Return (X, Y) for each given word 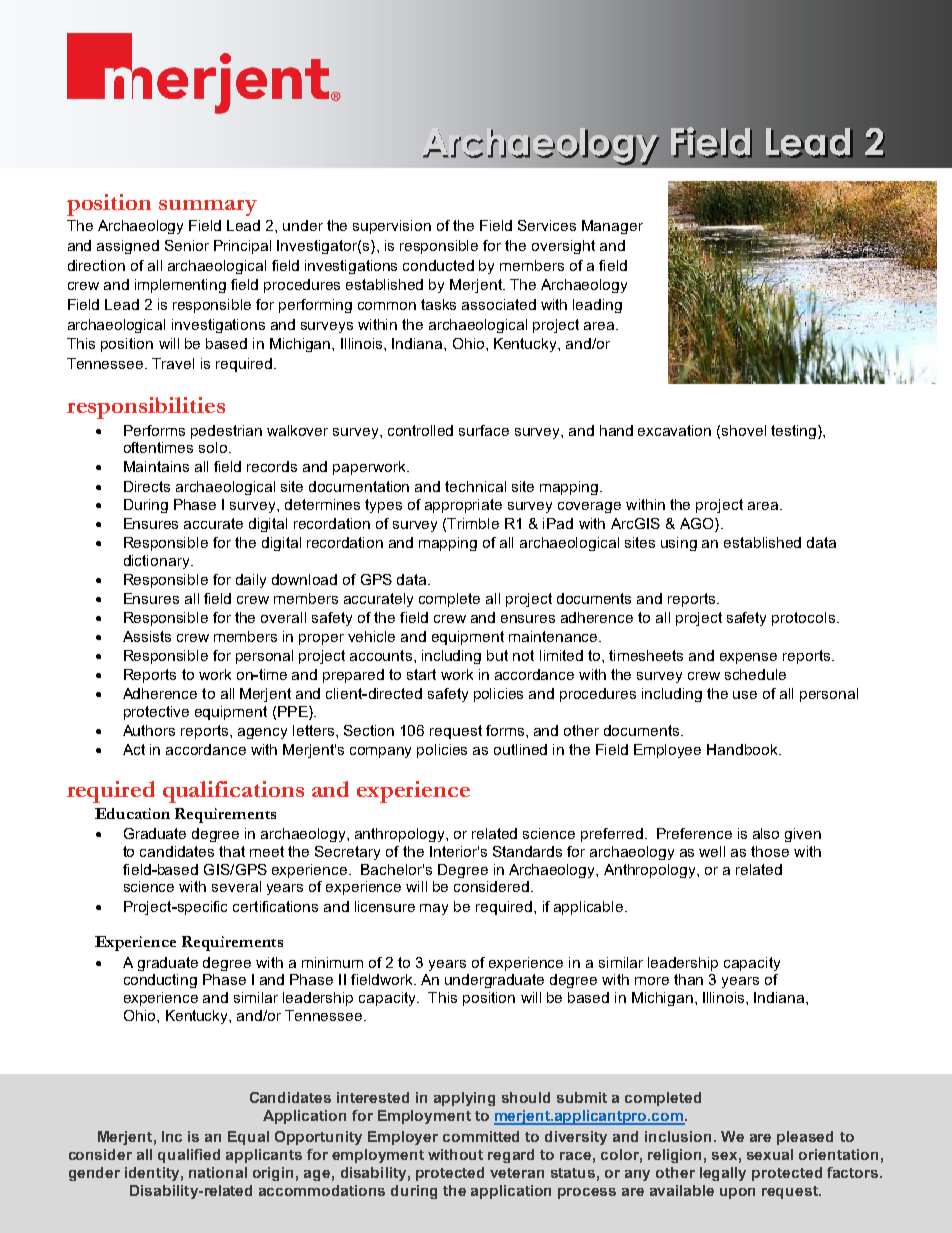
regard (511, 1156)
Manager (612, 227)
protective (156, 713)
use (745, 695)
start (421, 674)
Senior (187, 245)
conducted (438, 265)
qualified (189, 1156)
